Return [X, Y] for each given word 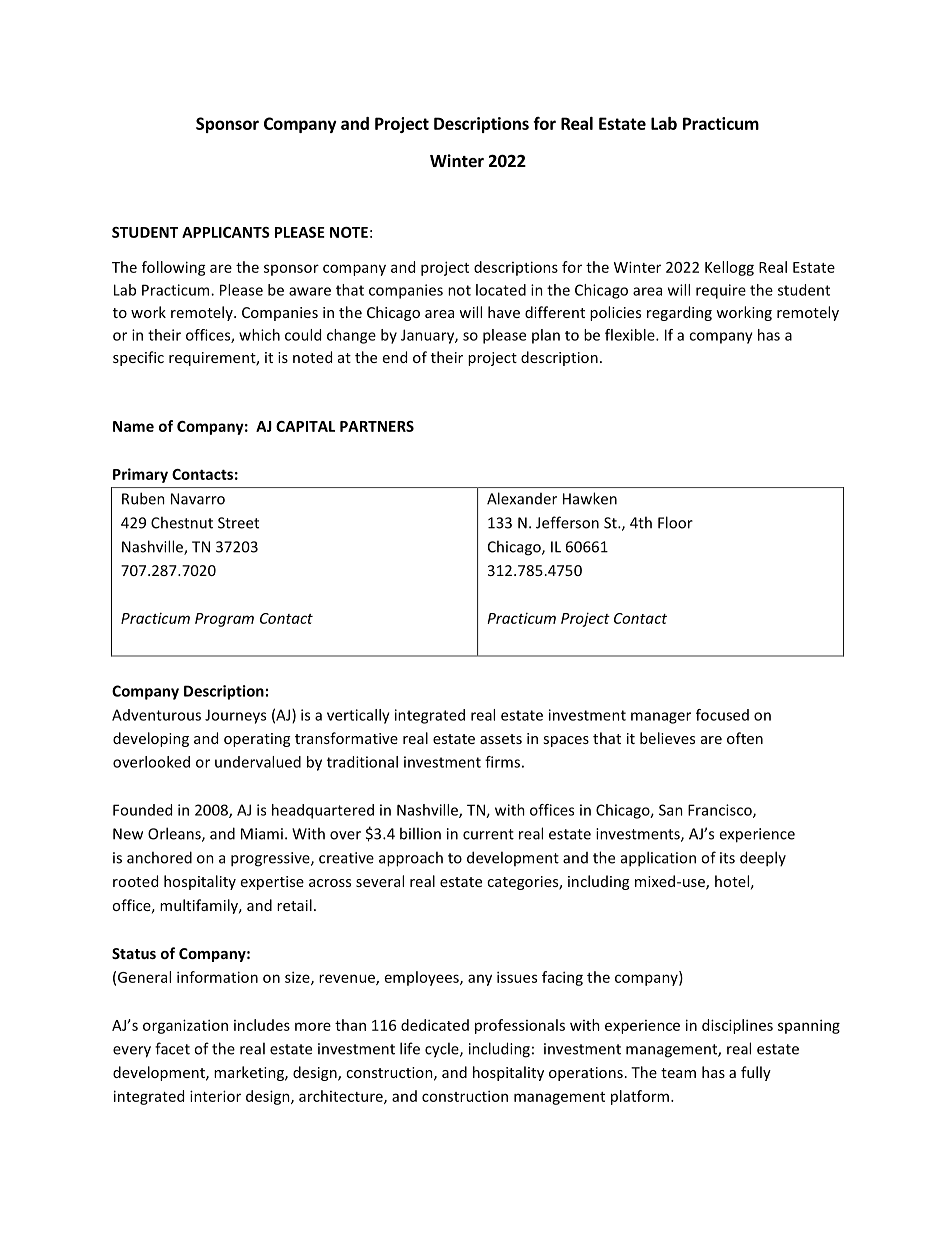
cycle [443, 1050]
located [501, 290]
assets [501, 739]
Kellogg [729, 268]
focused [722, 715]
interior [215, 1096]
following [174, 268]
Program [224, 620]
